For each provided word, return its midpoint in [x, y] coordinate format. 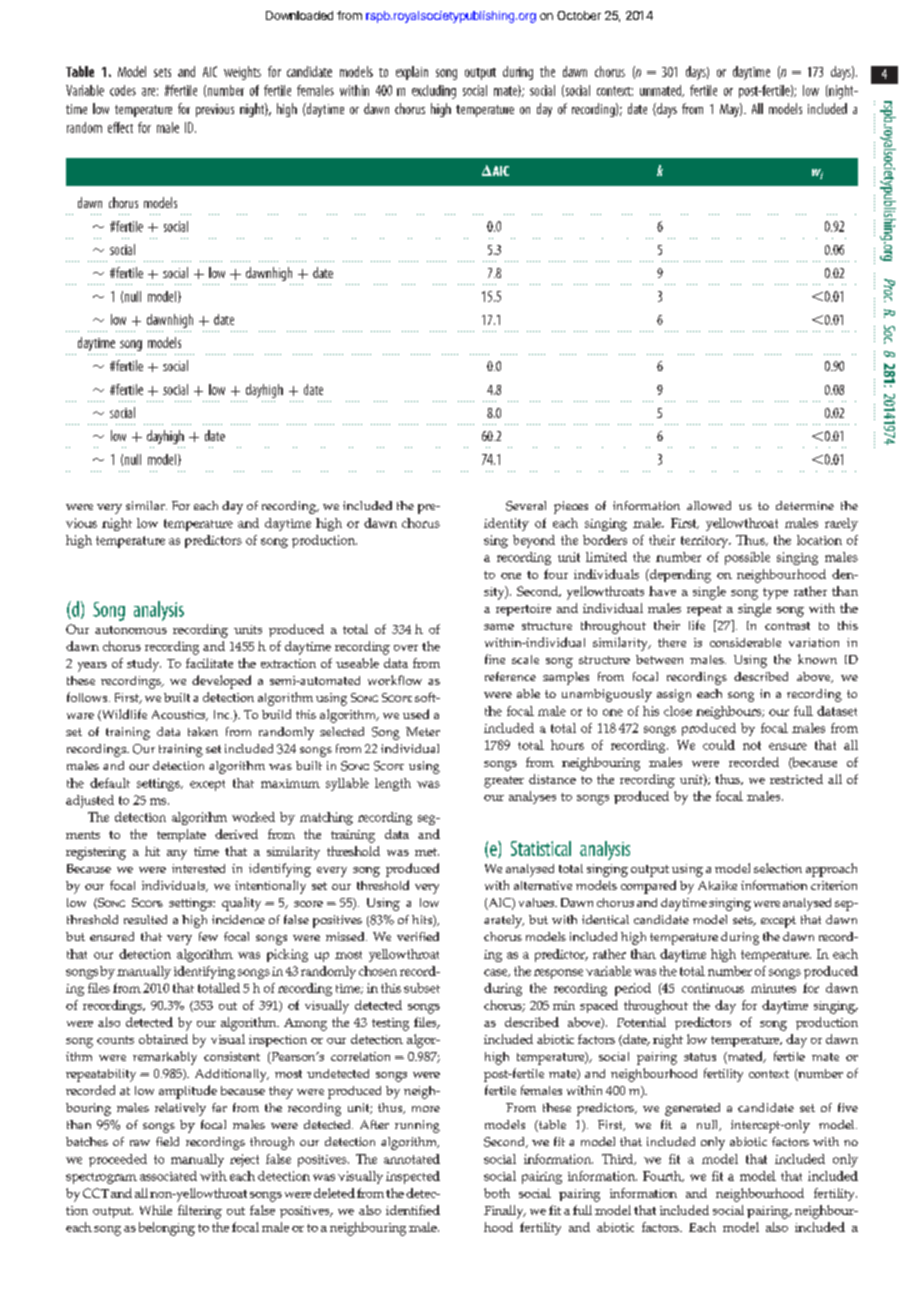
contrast [787, 626]
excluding [434, 92]
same [499, 627]
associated [168, 1176]
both [497, 1193]
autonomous [131, 630]
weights [242, 73]
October [579, 15]
